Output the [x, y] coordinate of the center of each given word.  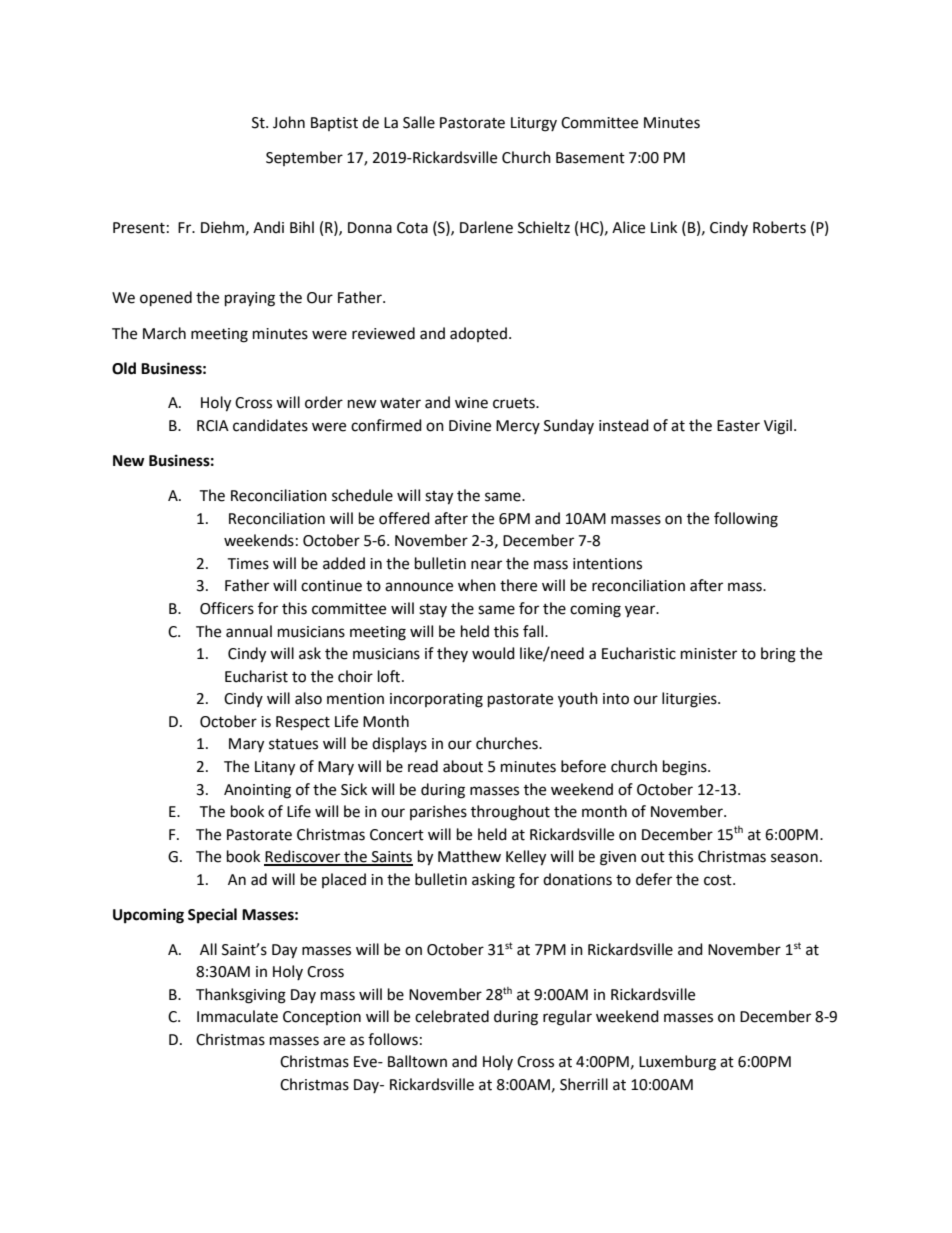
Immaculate [237, 1016]
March [164, 333]
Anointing [257, 791]
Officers [227, 608]
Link [664, 227]
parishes [438, 812]
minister [709, 654]
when [477, 585]
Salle [419, 122]
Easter [738, 426]
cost [719, 880]
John [289, 122]
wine [471, 403]
